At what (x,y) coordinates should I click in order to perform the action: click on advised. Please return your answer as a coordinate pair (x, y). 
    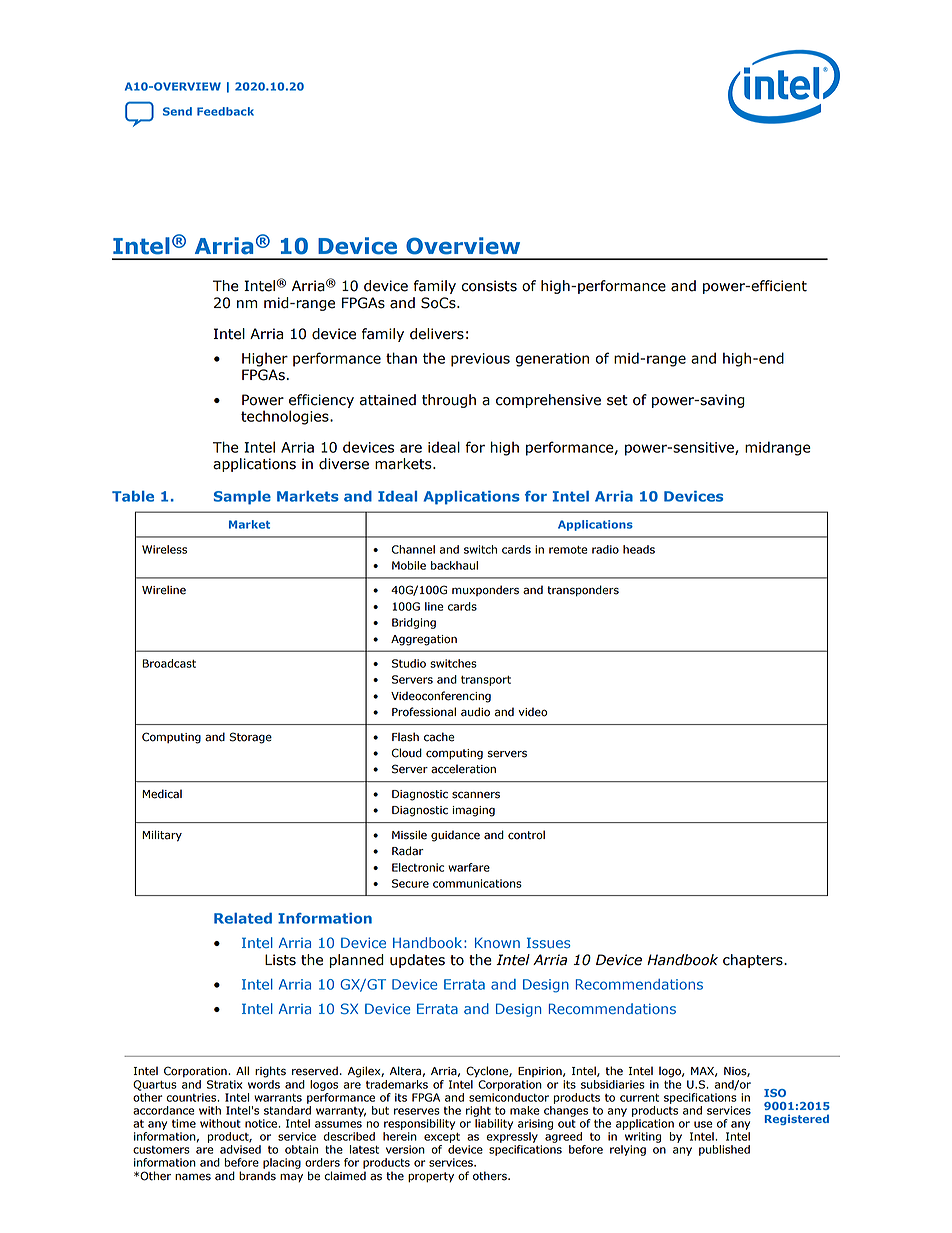
    Looking at the image, I should click on (240, 1149).
